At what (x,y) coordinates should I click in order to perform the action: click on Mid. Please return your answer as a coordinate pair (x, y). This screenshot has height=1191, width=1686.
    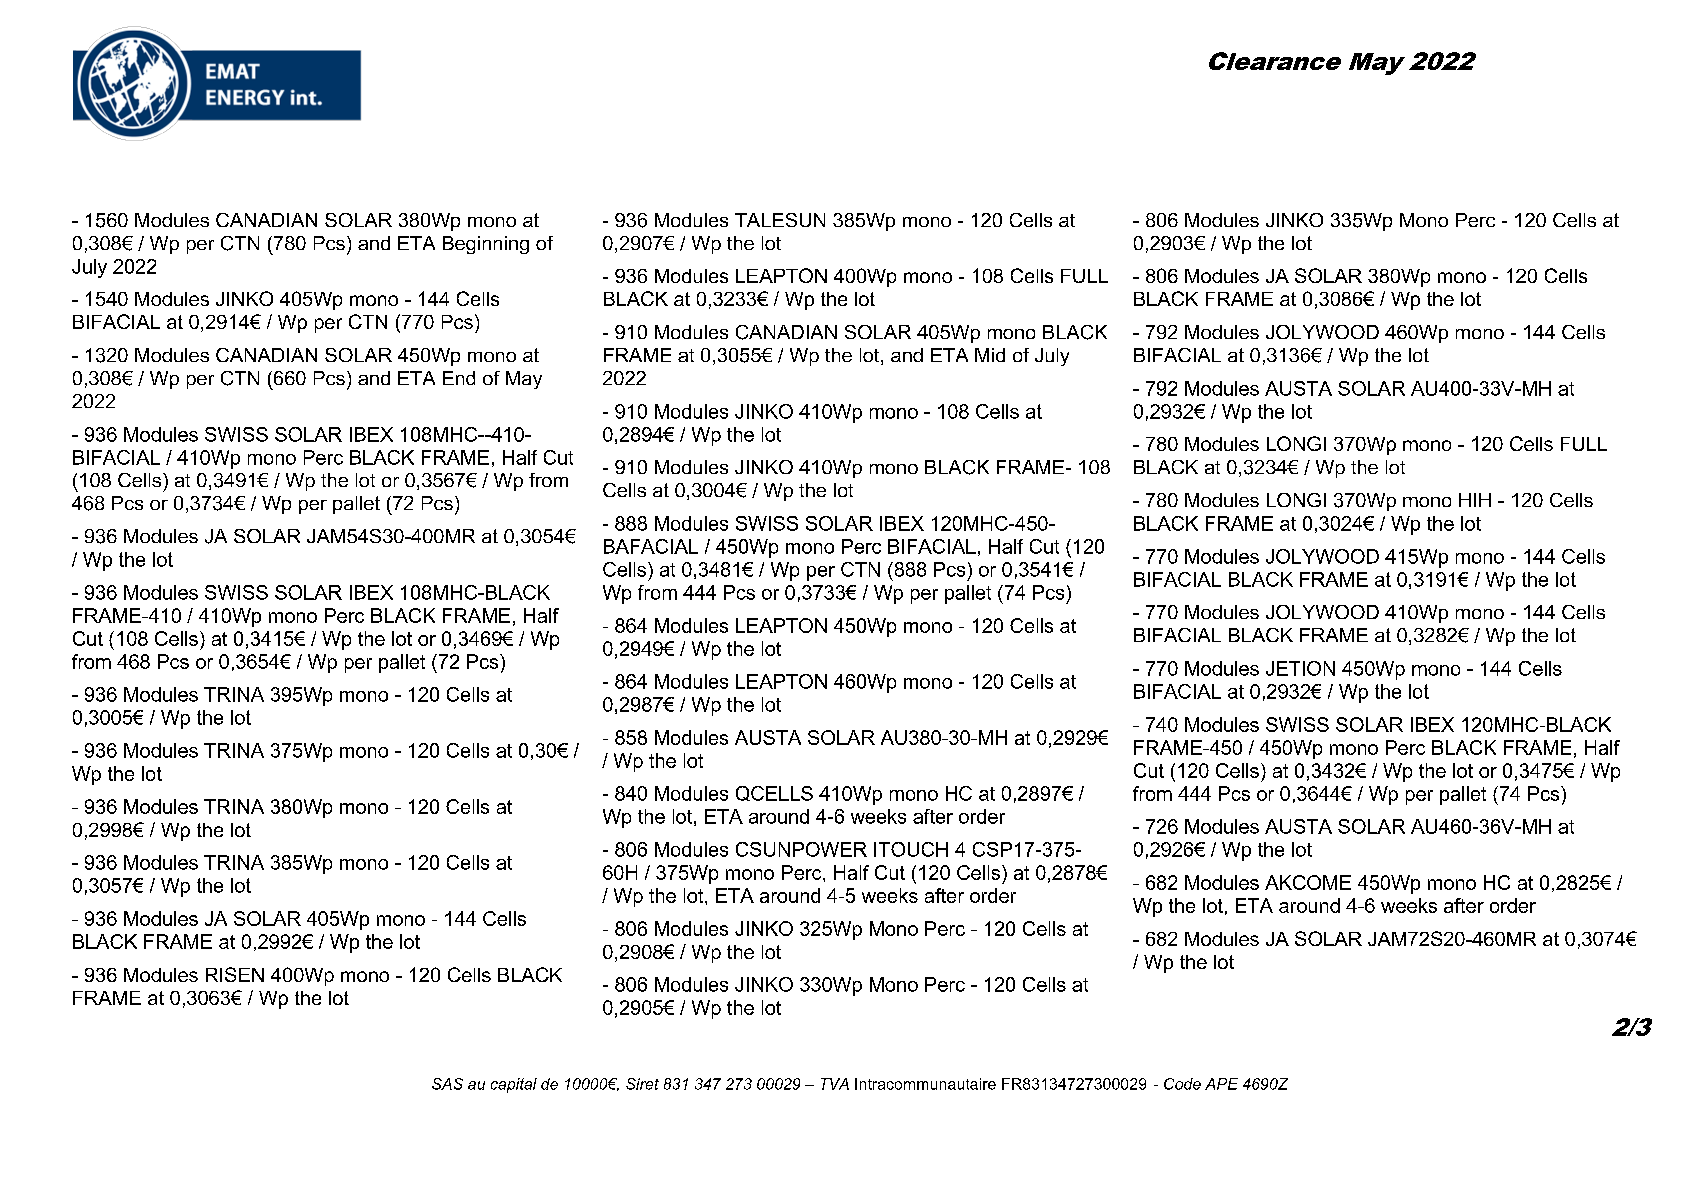
    Looking at the image, I should click on (990, 355).
